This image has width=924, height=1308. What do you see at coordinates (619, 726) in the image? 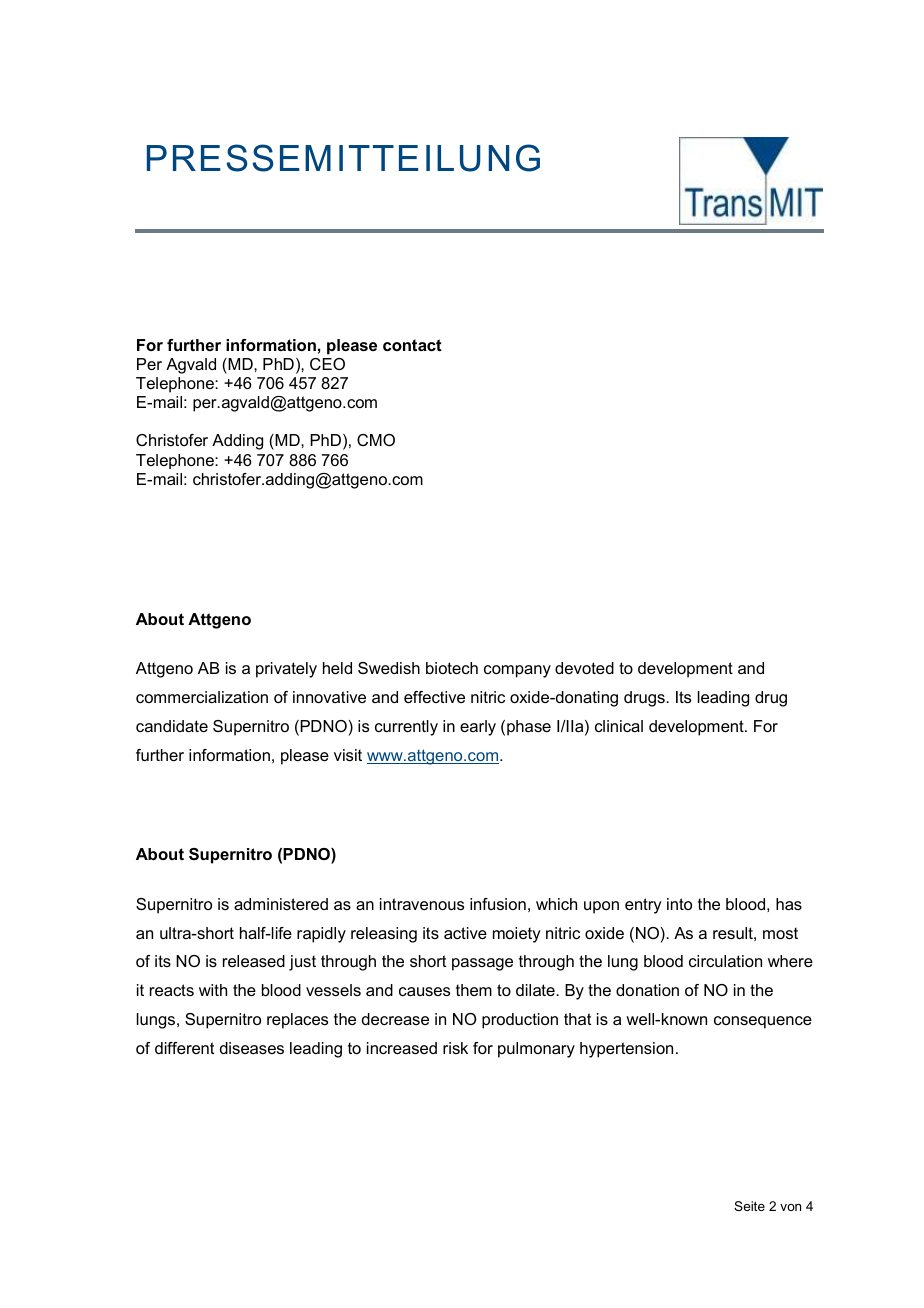
I see `clinical` at bounding box center [619, 726].
